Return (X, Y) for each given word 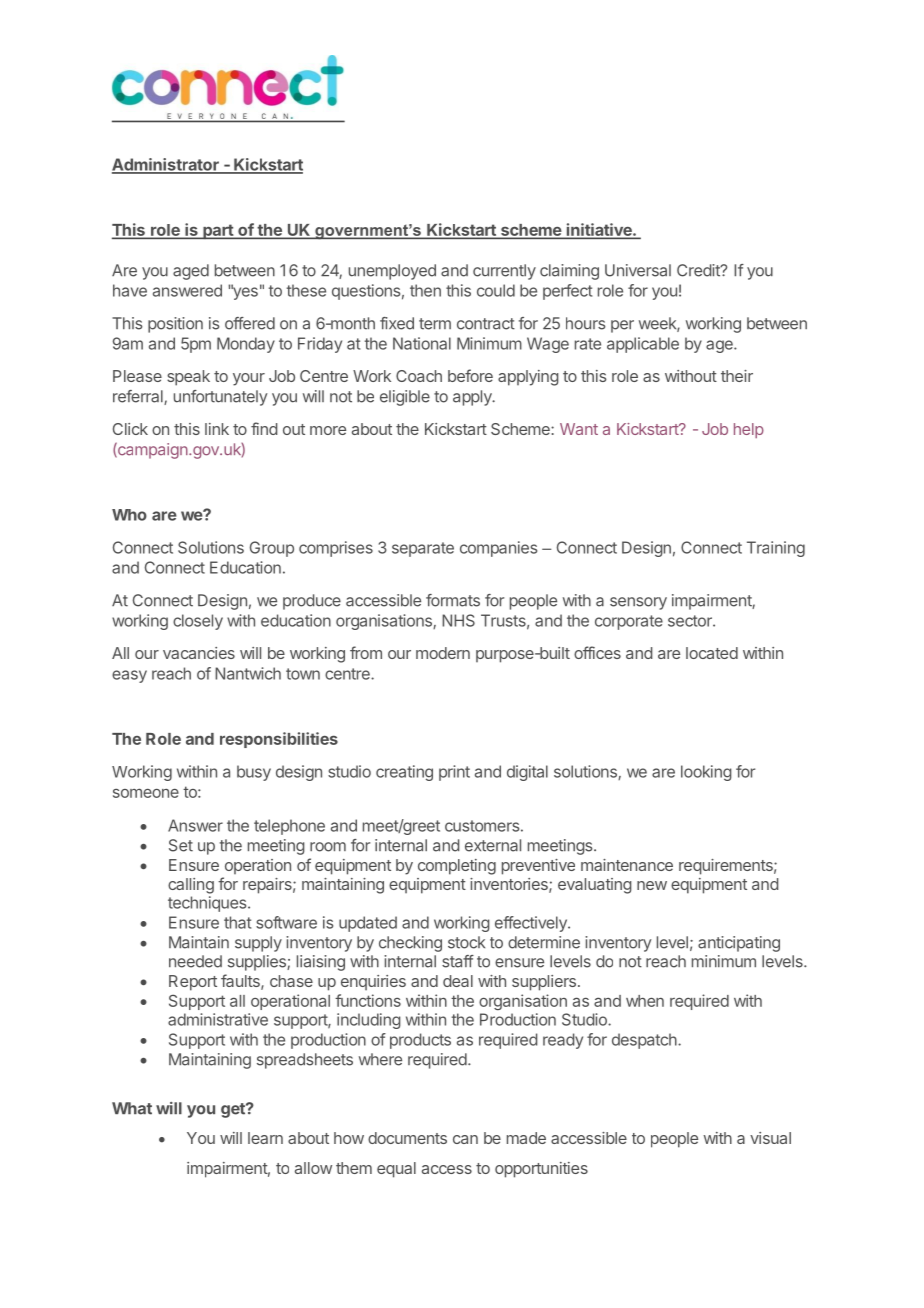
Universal (638, 270)
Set (181, 845)
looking (706, 773)
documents (407, 1138)
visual (770, 1138)
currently (504, 272)
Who (129, 515)
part (218, 232)
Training (776, 549)
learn (265, 1138)
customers (482, 826)
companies (498, 549)
